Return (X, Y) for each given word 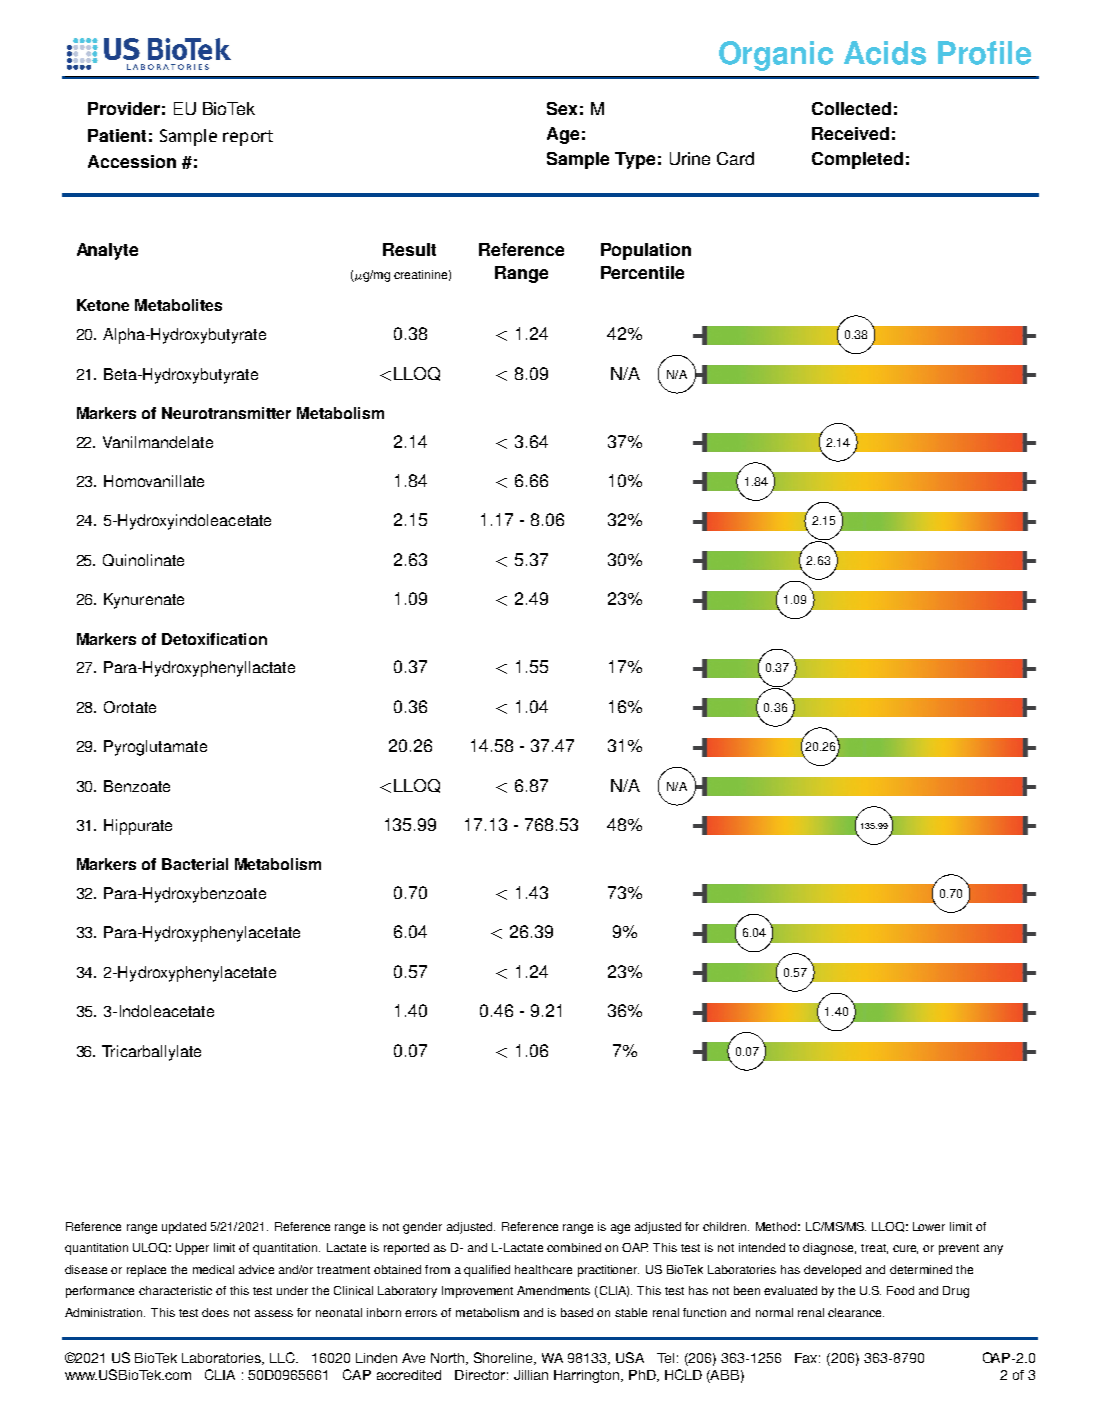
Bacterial (195, 864)
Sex (562, 108)
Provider (124, 108)
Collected (851, 108)
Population (646, 251)
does (215, 1312)
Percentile (642, 272)
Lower (929, 1226)
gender (422, 1228)
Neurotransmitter (226, 413)
